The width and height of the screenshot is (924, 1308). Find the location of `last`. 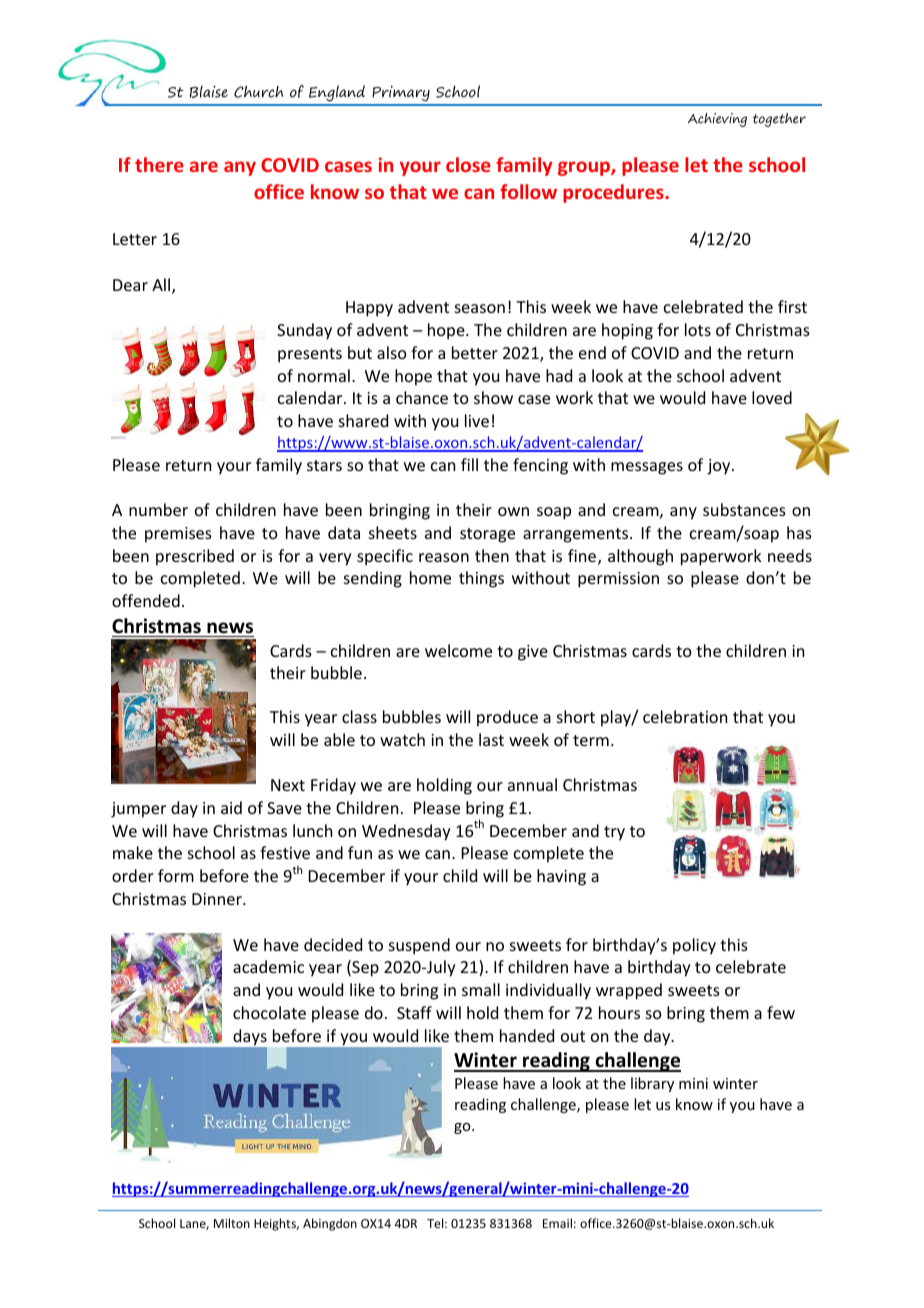

last is located at coordinates (491, 739).
